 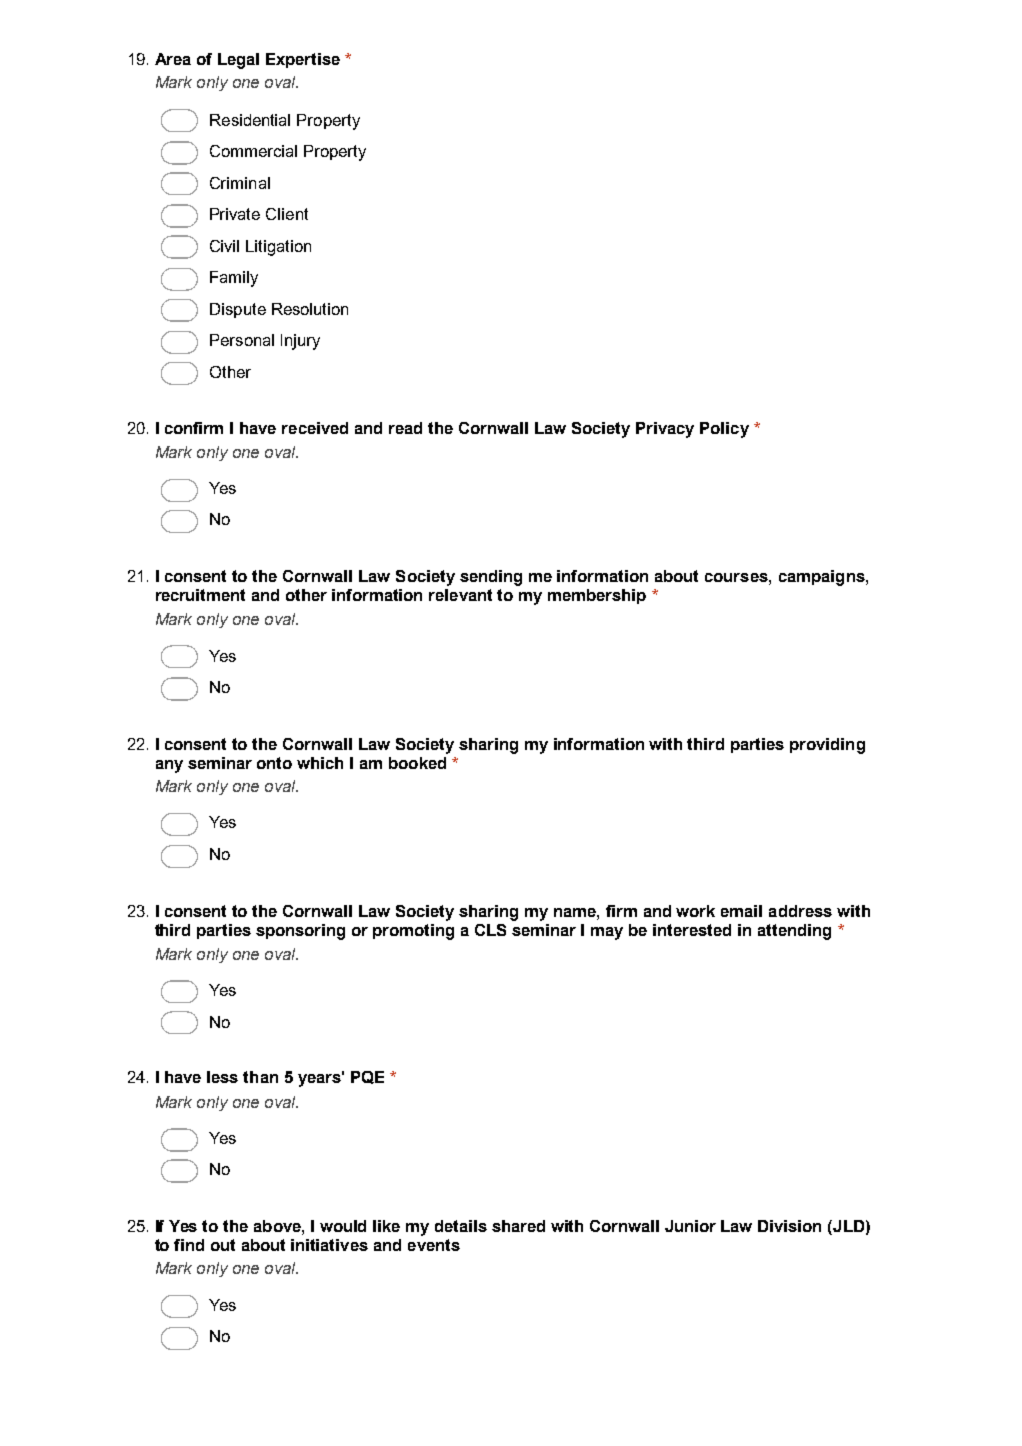 What do you see at coordinates (789, 1226) in the screenshot?
I see `Division` at bounding box center [789, 1226].
